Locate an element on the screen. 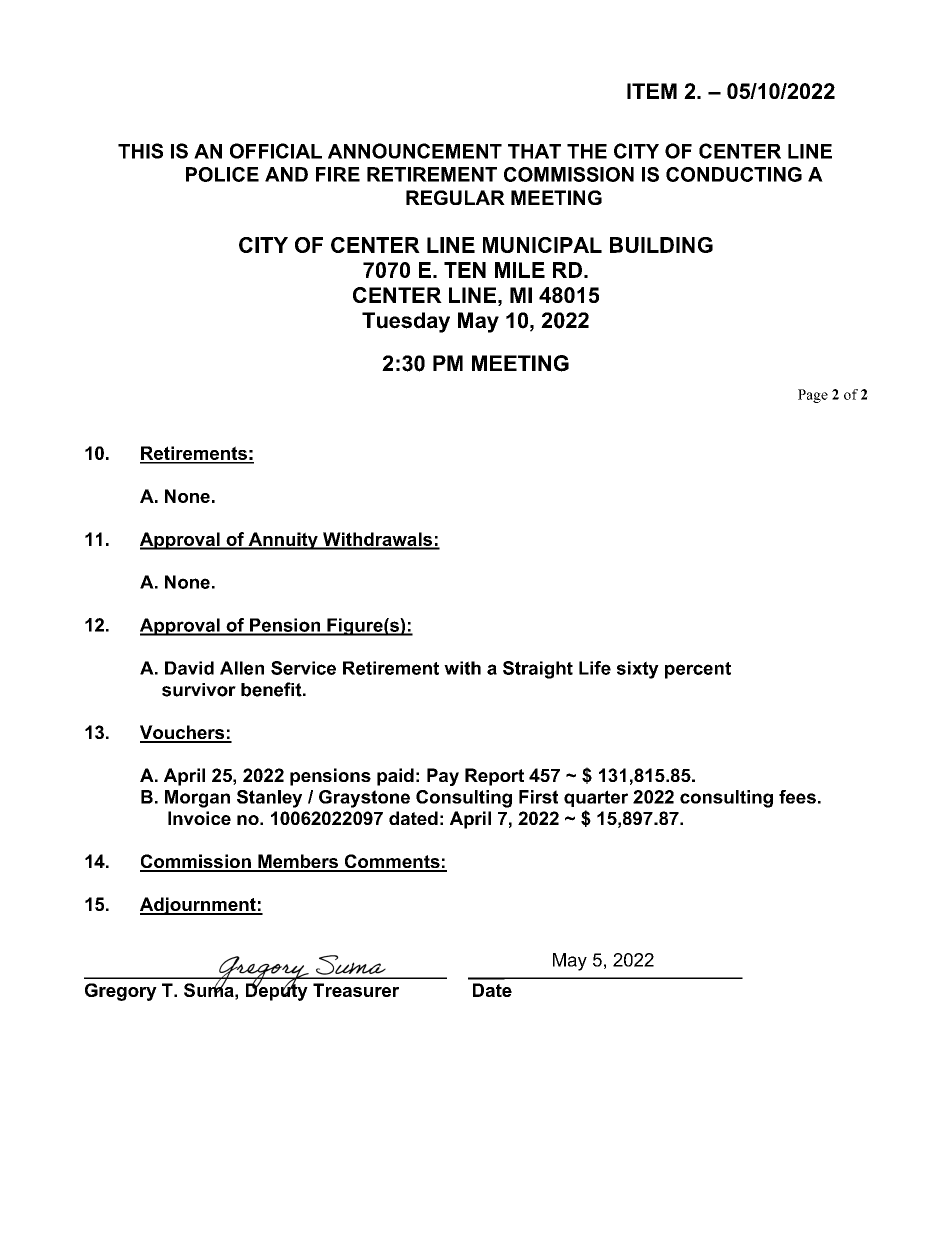 This screenshot has width=952, height=1233. percent is located at coordinates (698, 670).
